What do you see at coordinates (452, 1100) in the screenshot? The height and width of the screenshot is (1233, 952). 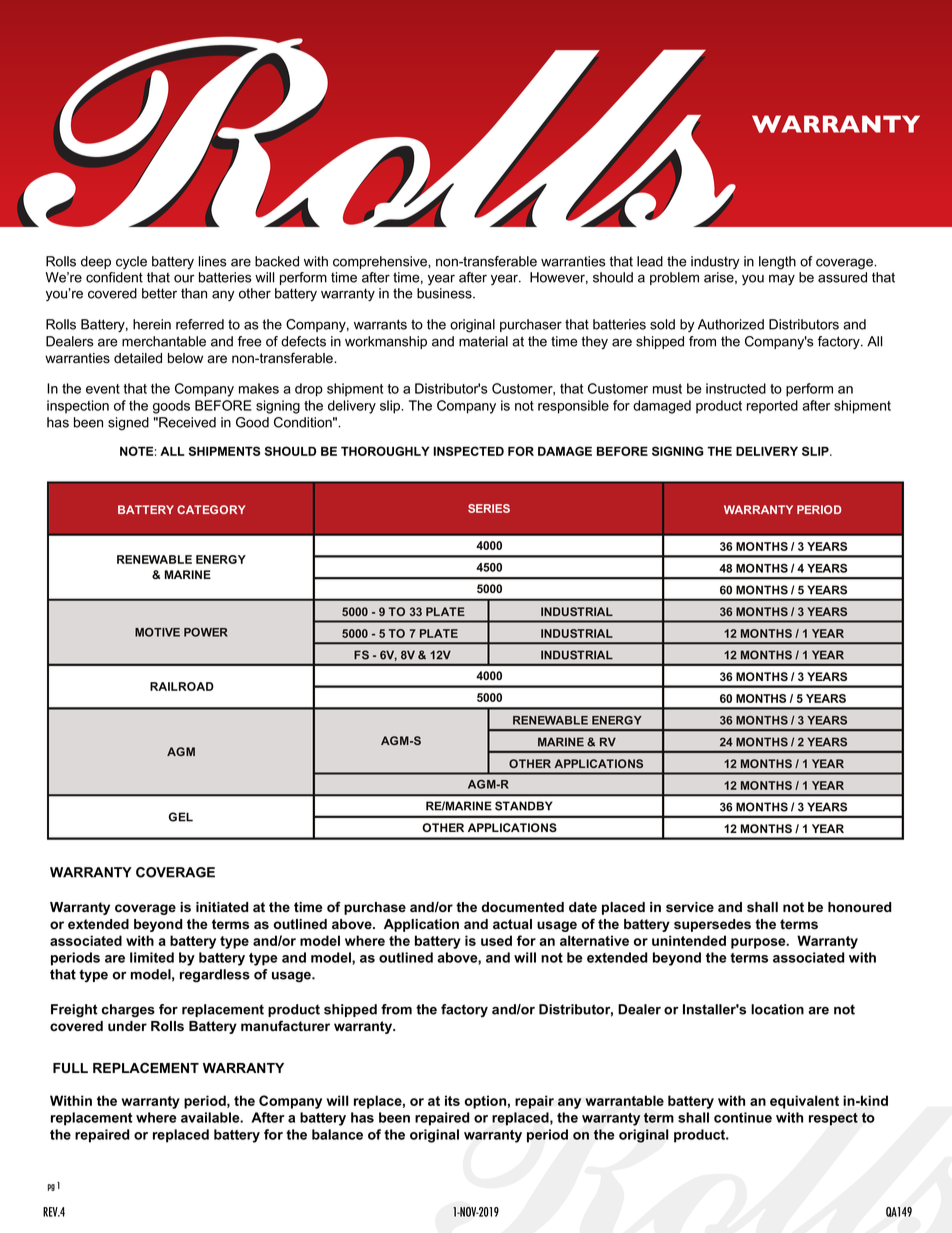 I see `its` at bounding box center [452, 1100].
